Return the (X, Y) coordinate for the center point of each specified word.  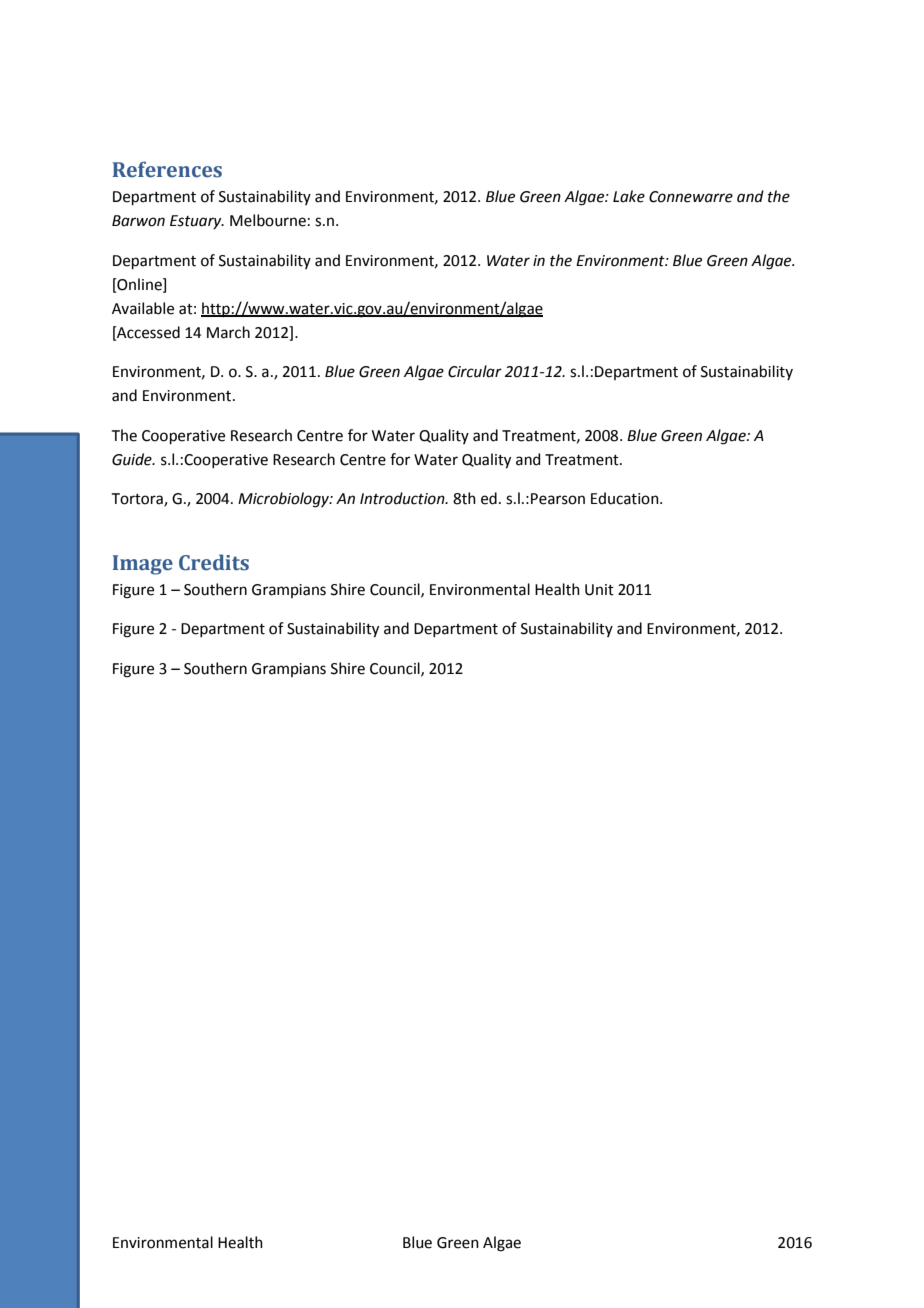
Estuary (197, 222)
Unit (599, 590)
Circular (475, 371)
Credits (214, 562)
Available (143, 308)
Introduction (403, 498)
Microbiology (284, 500)
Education (626, 498)
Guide (133, 459)
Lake (629, 196)
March (228, 332)
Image (143, 565)
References (167, 169)
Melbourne (268, 220)
